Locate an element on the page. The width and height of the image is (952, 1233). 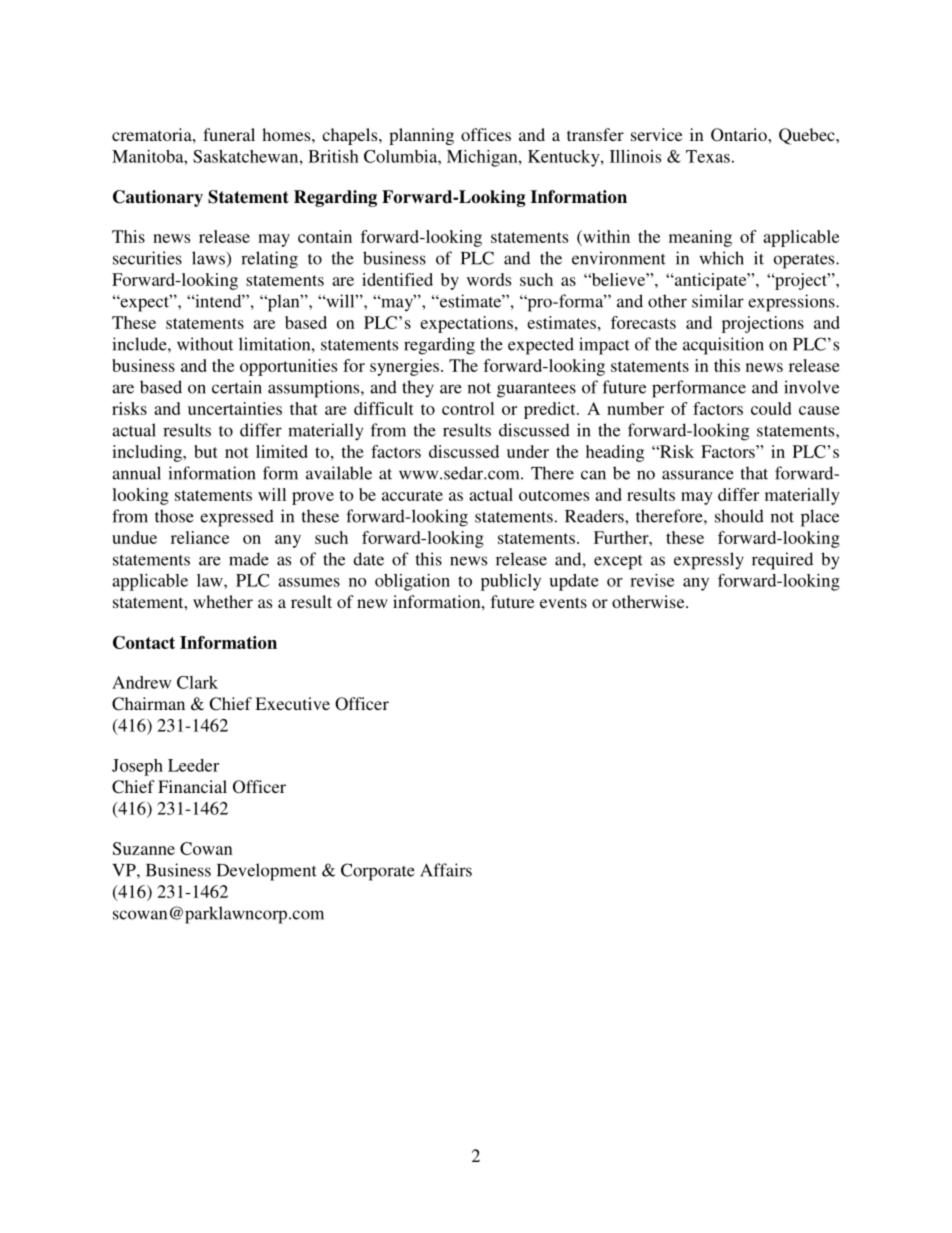
Texas is located at coordinates (708, 156).
